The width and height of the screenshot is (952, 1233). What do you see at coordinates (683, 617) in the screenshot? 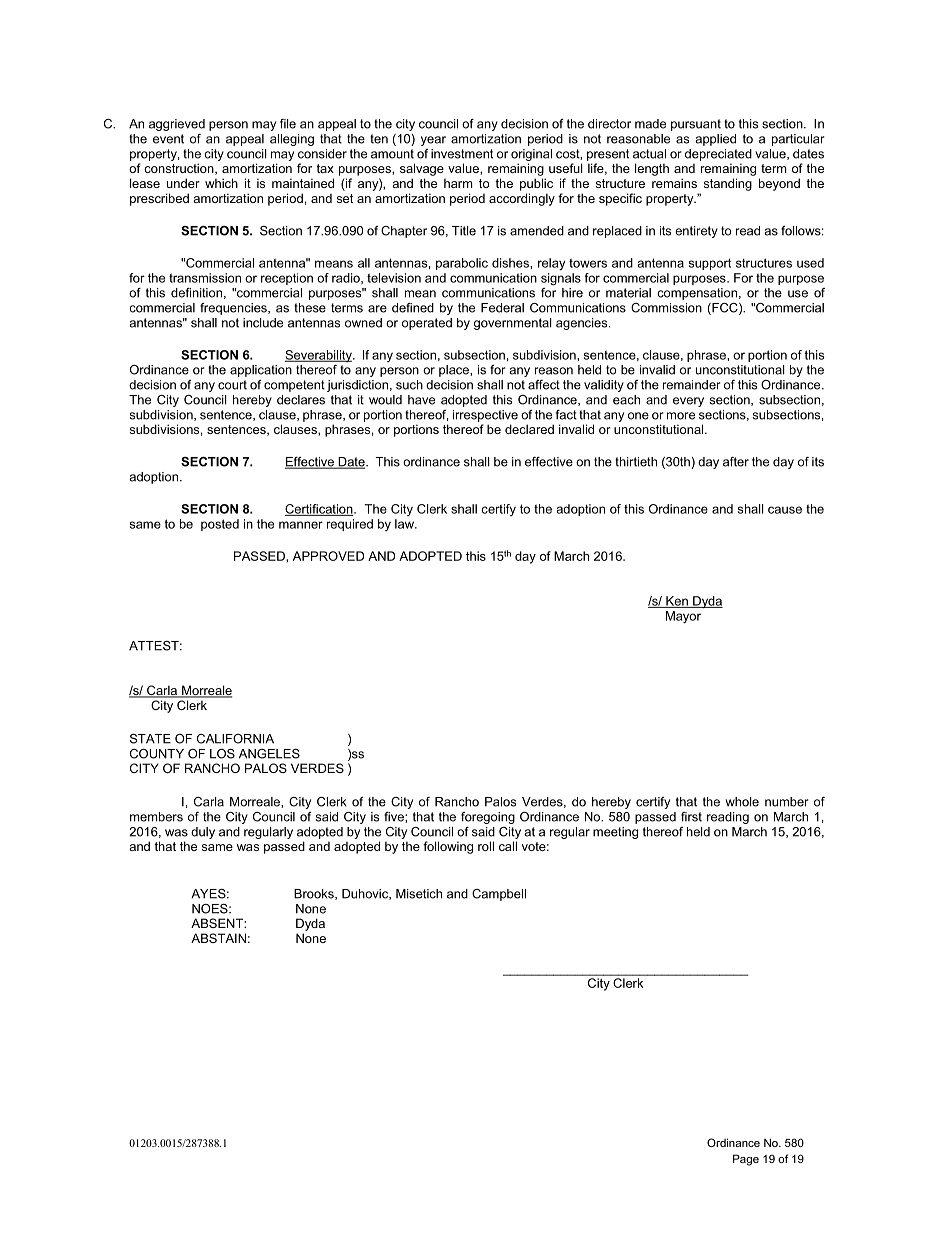
I see `Mayor` at bounding box center [683, 617].
